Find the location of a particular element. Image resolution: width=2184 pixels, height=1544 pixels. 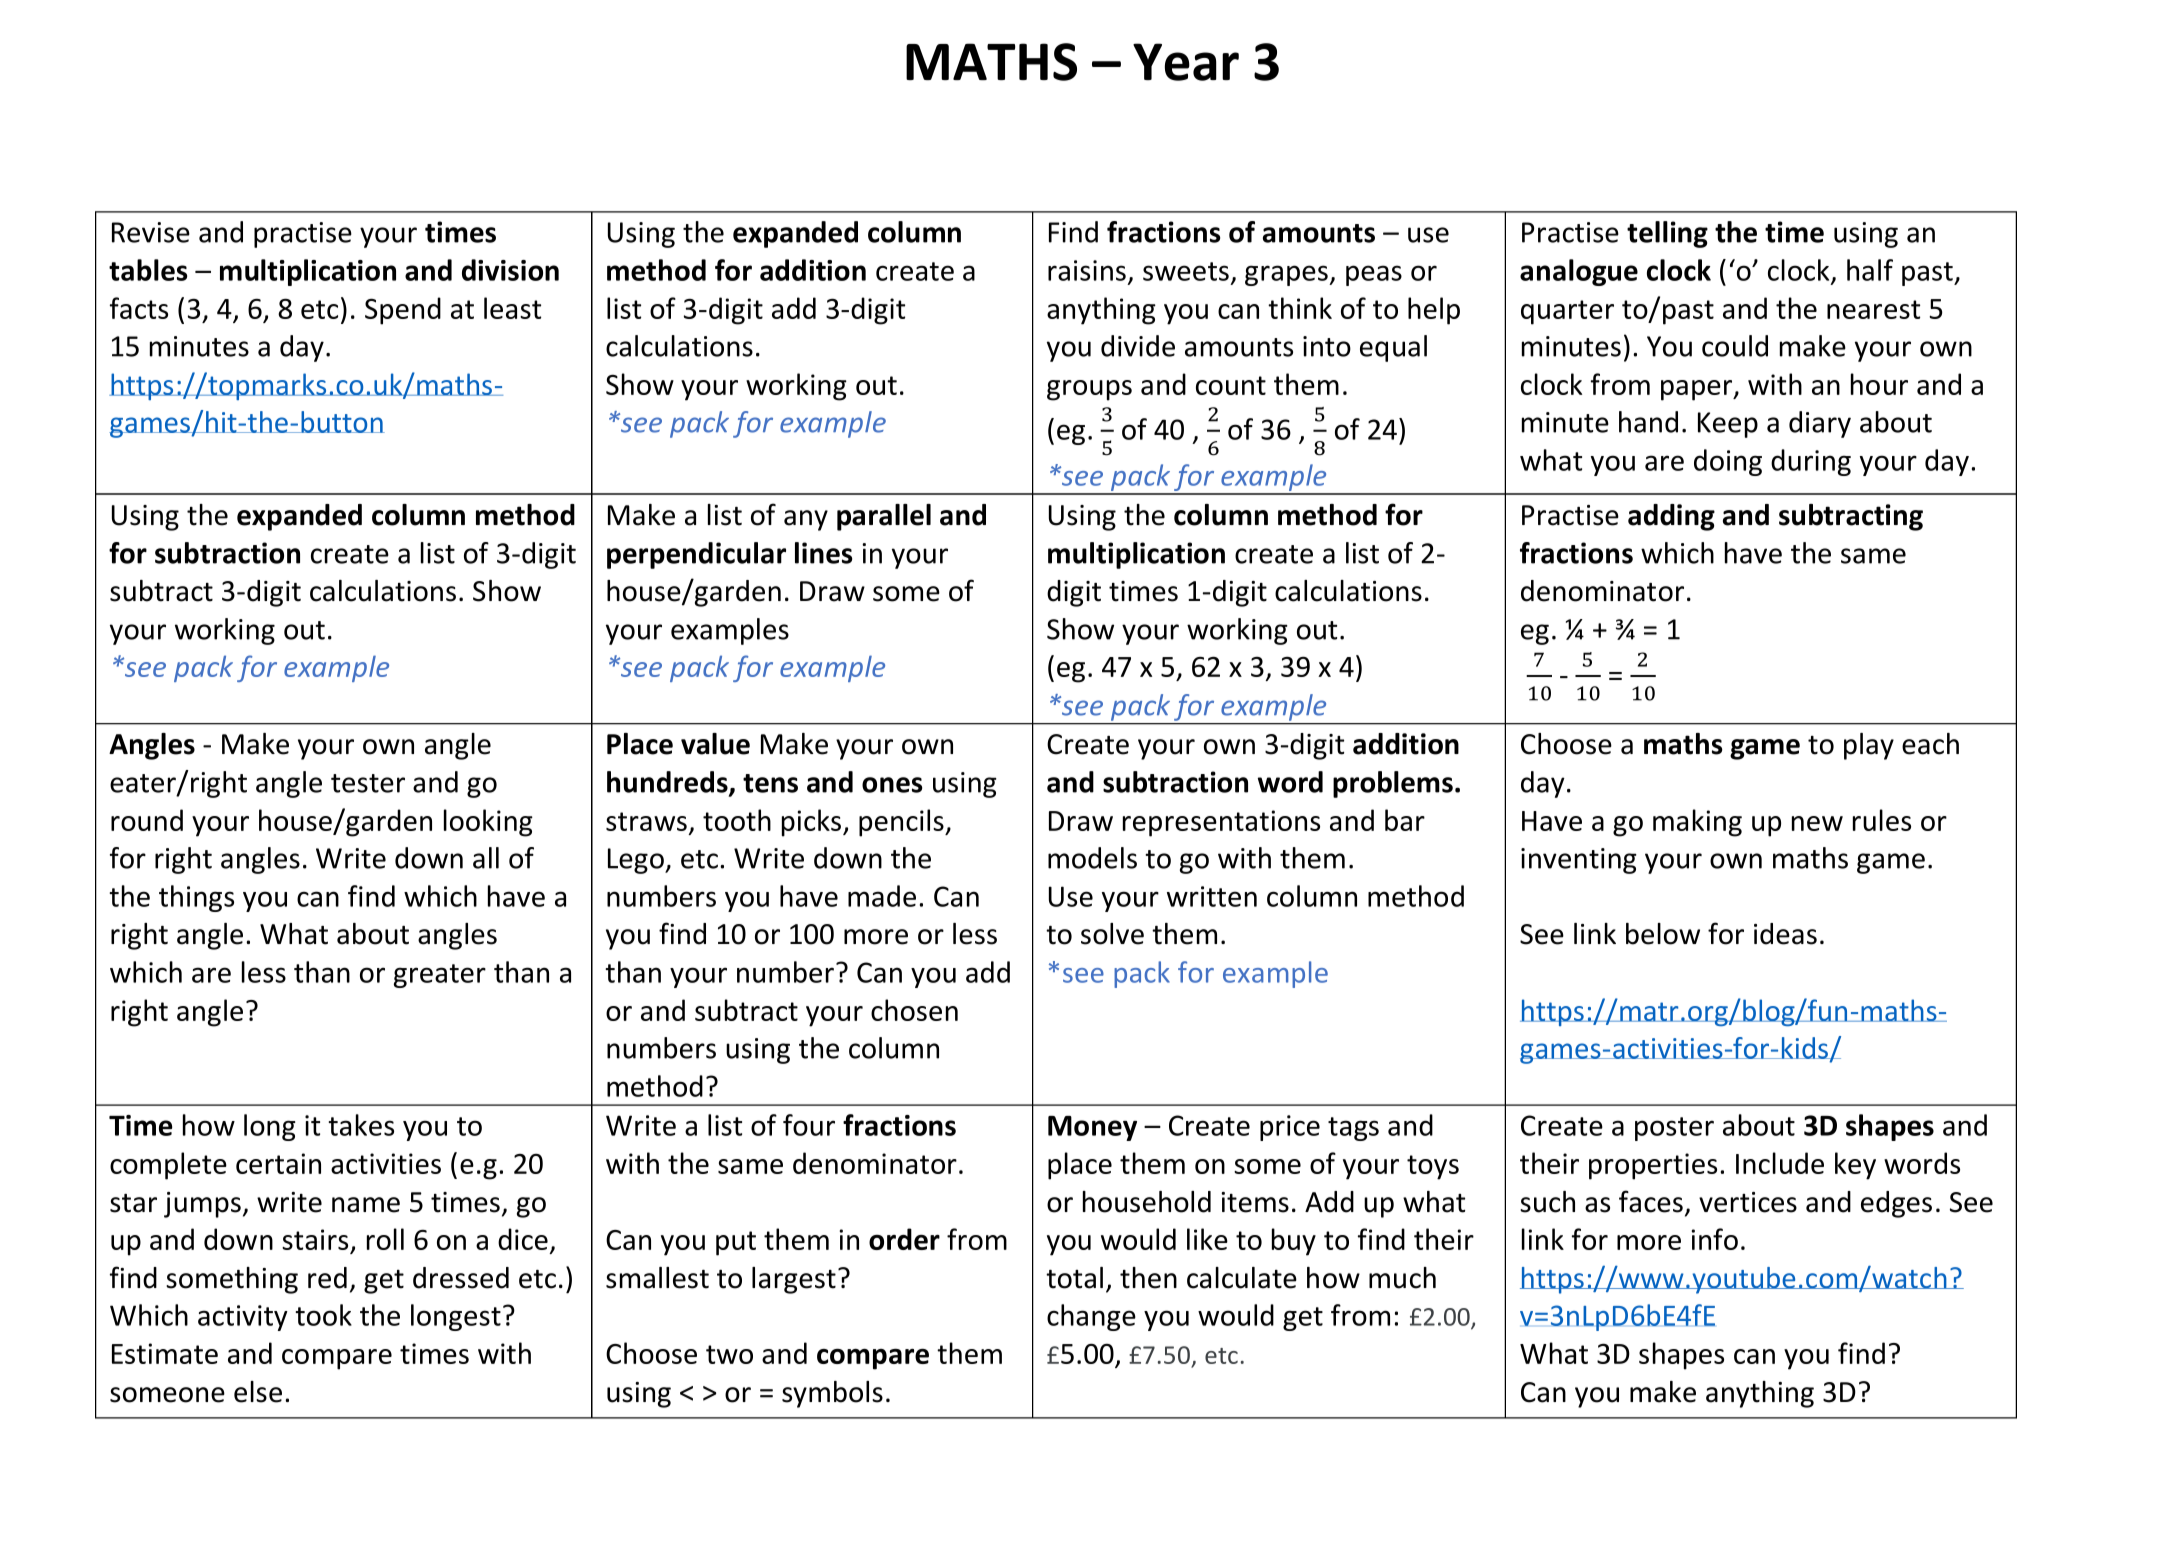

info is located at coordinates (1715, 1239).
